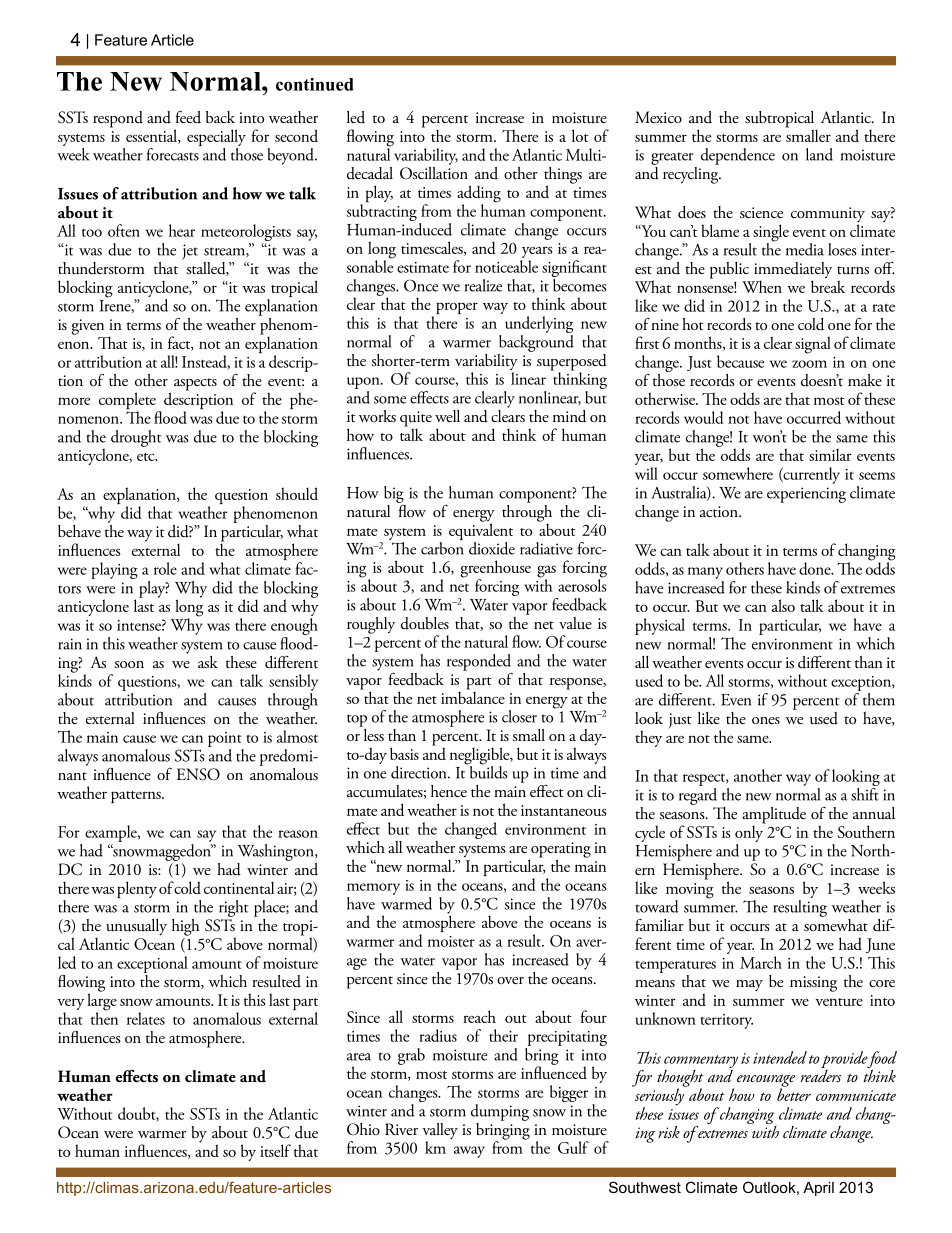 This image has height=1233, width=952. I want to click on essential, so click(152, 136).
